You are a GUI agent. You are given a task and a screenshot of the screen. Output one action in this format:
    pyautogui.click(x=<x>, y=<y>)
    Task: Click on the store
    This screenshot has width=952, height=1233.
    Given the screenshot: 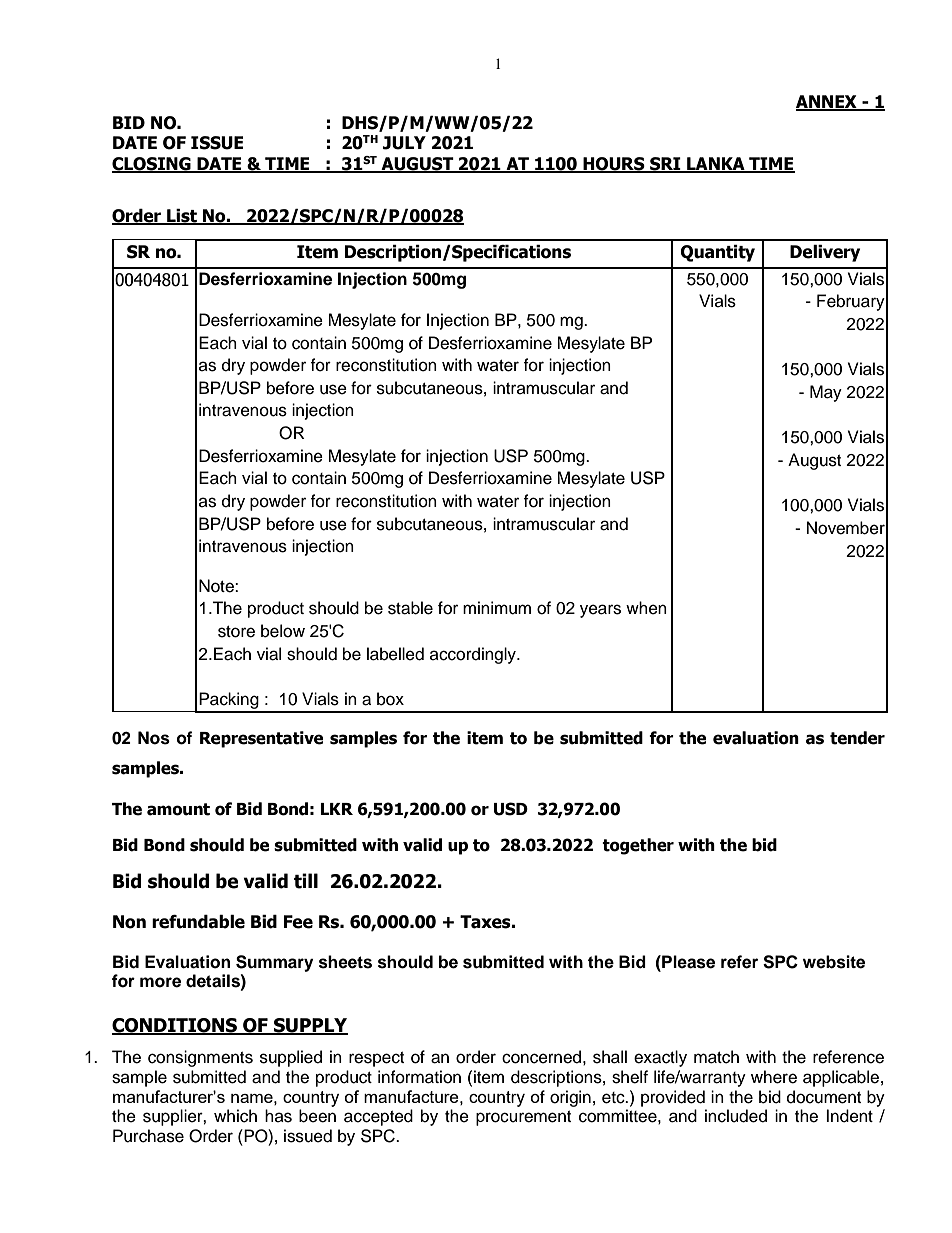 What is the action you would take?
    pyautogui.click(x=236, y=632)
